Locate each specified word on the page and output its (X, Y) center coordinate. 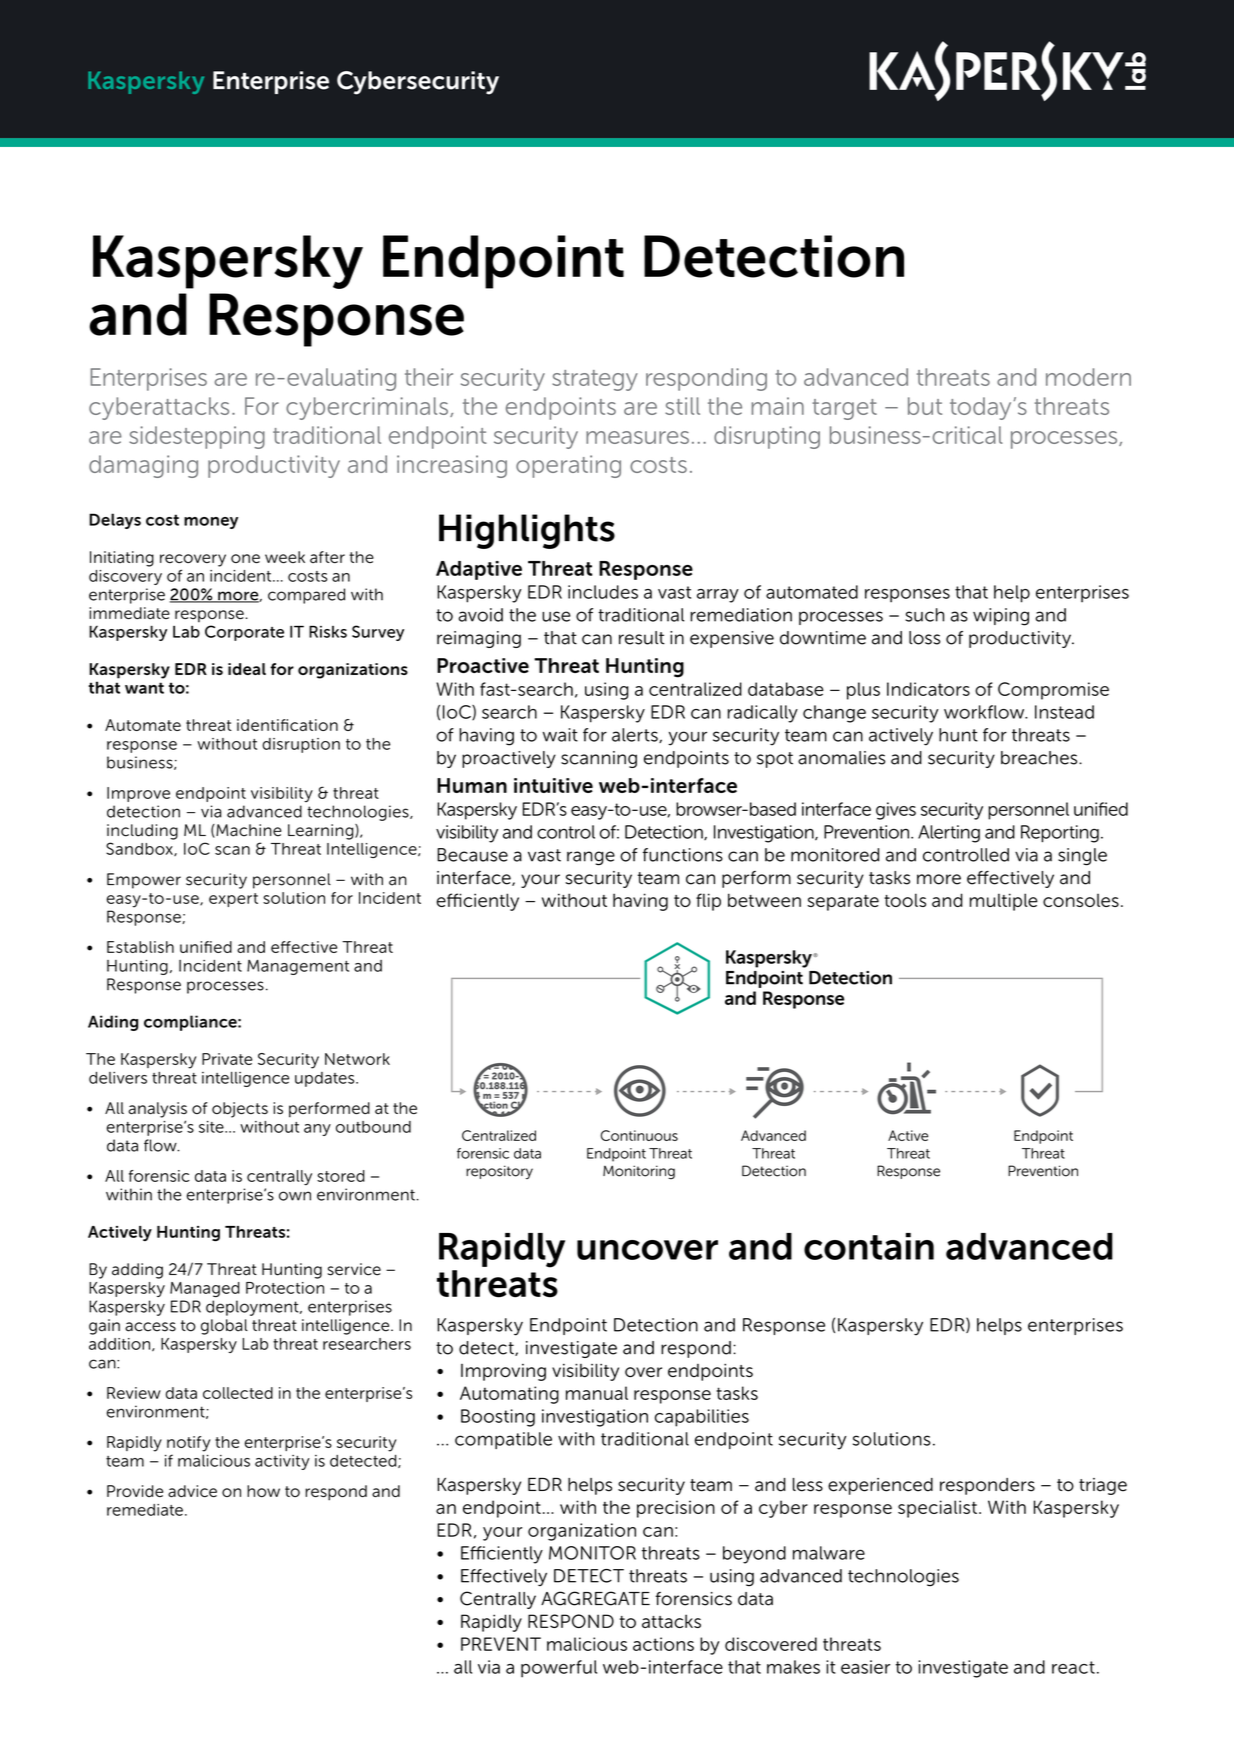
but (925, 406)
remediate (145, 1510)
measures (637, 437)
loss (924, 638)
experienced (880, 1486)
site (212, 1127)
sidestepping (197, 437)
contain (869, 1246)
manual (597, 1393)
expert (233, 900)
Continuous (639, 1135)
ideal (247, 669)
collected (238, 1393)
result (642, 638)
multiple (1004, 902)
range (591, 858)
